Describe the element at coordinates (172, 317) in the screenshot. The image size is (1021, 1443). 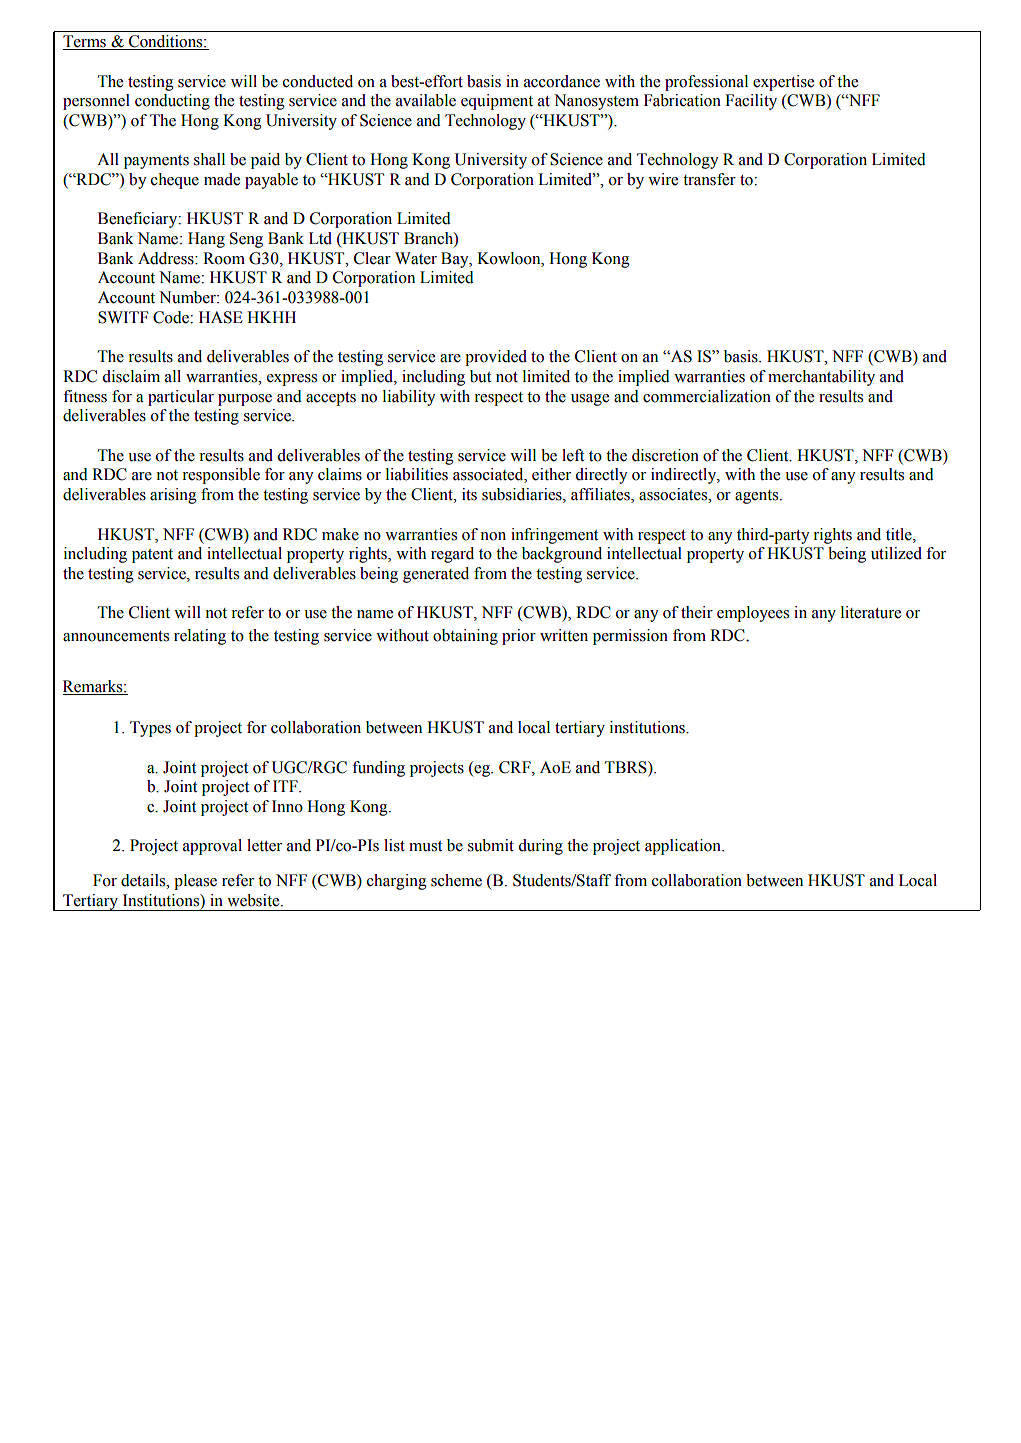
I see `Code` at that location.
